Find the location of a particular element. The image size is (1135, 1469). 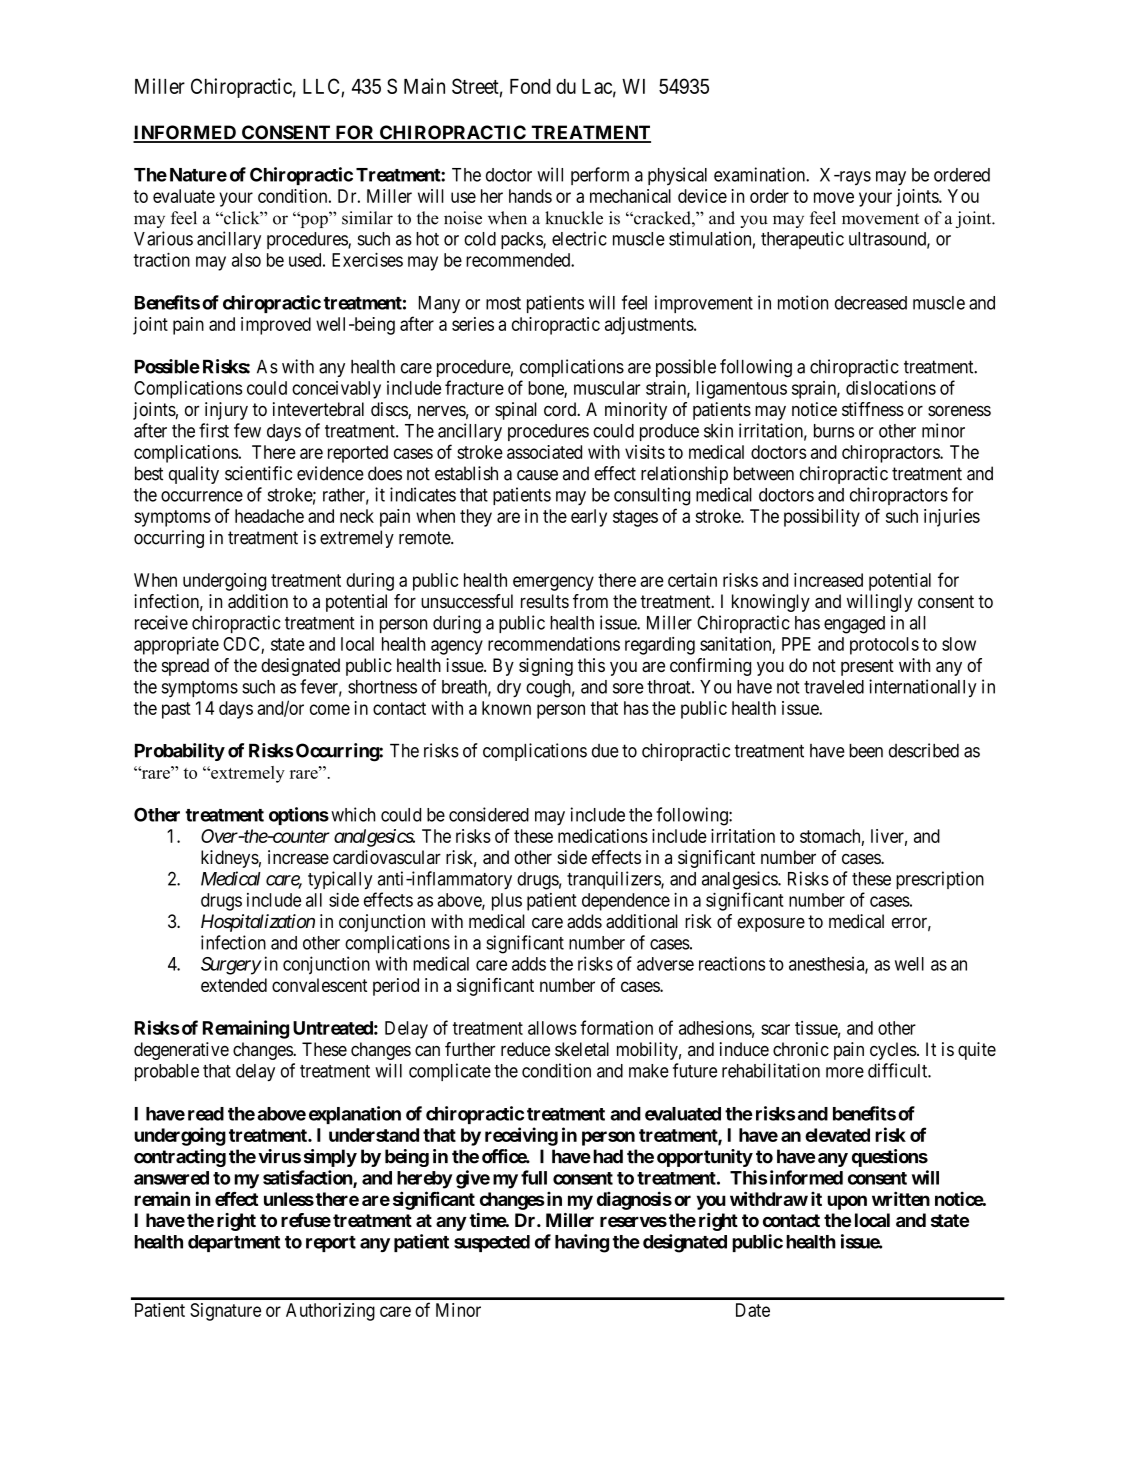

Fond is located at coordinates (530, 86).
